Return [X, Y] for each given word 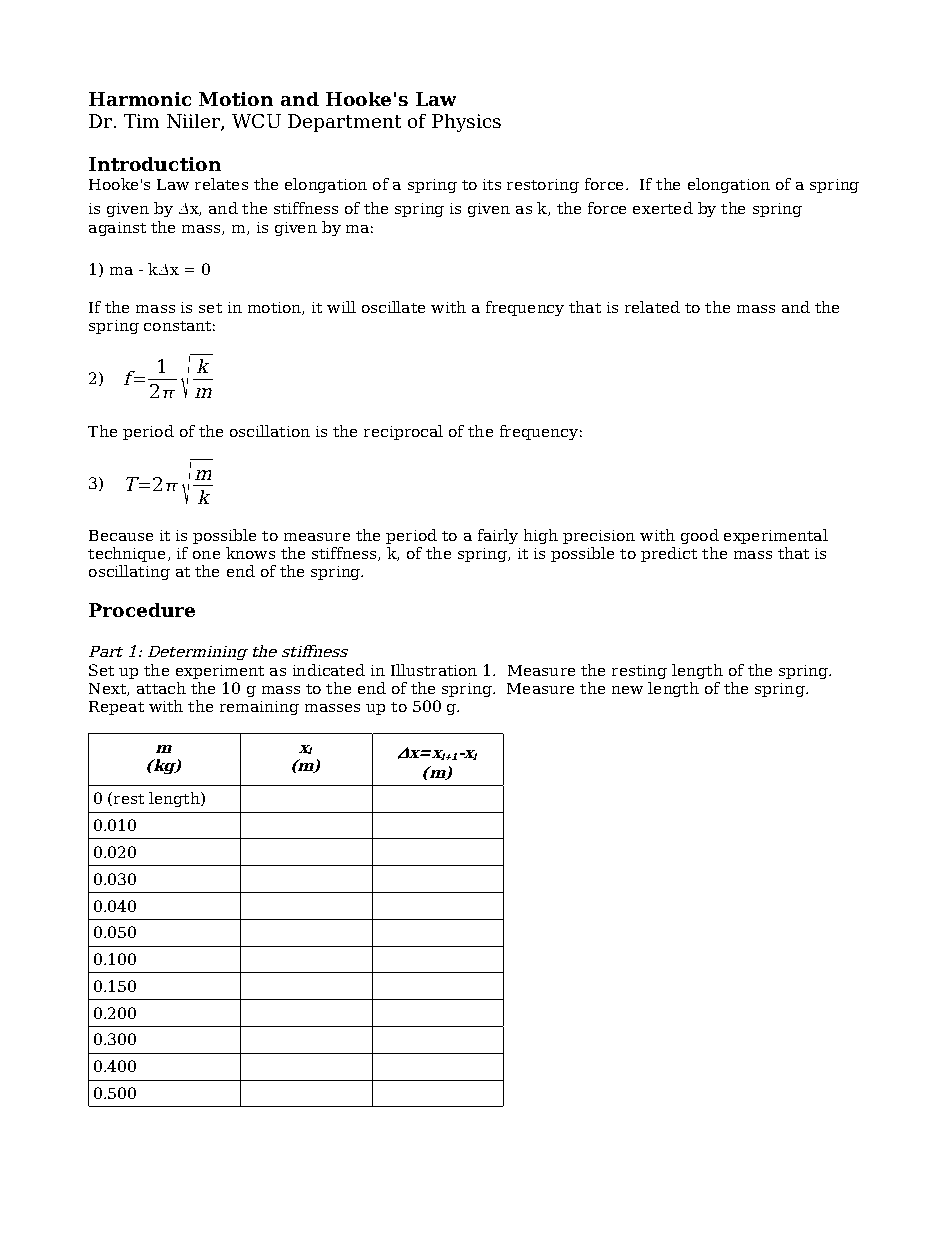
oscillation [270, 431]
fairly [498, 536]
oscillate [393, 307]
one [206, 555]
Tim [141, 121]
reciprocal [403, 432]
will [341, 307]
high [541, 536]
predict [669, 554]
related [652, 307]
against [117, 229]
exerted [663, 208]
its [492, 184]
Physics [466, 123]
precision [599, 537]
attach [161, 688]
